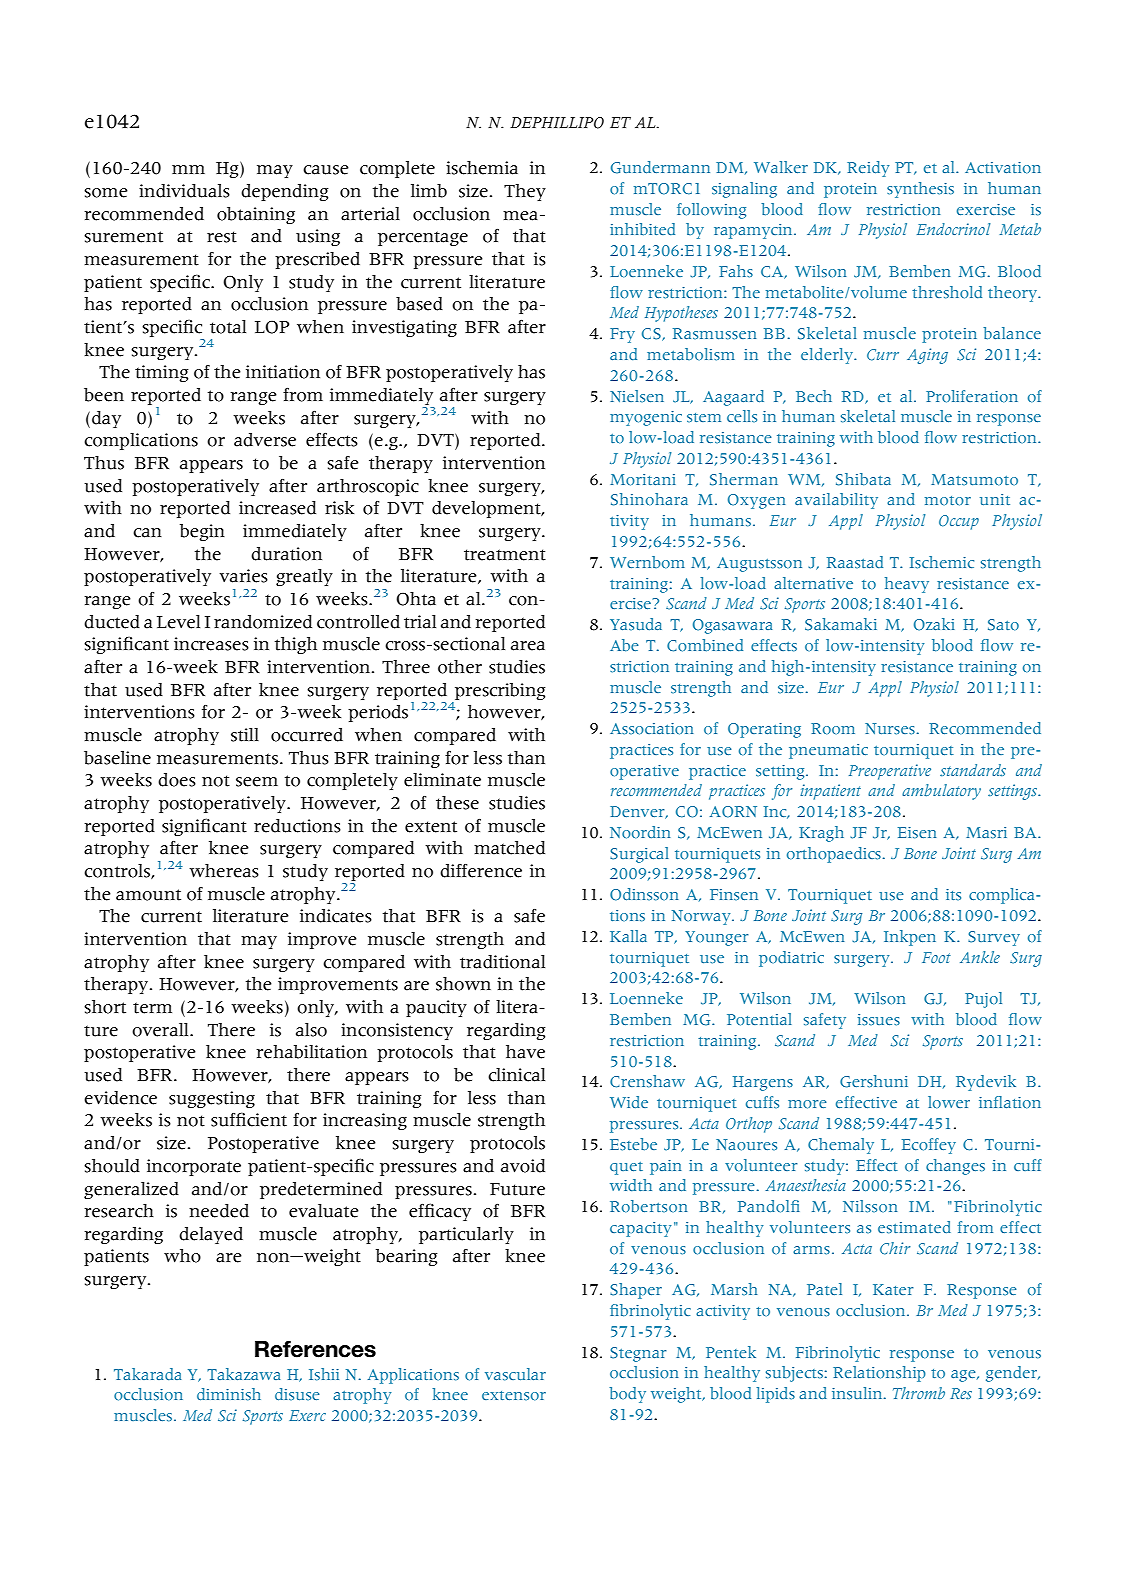  Describe the element at coordinates (525, 192) in the screenshot. I see `They` at that location.
